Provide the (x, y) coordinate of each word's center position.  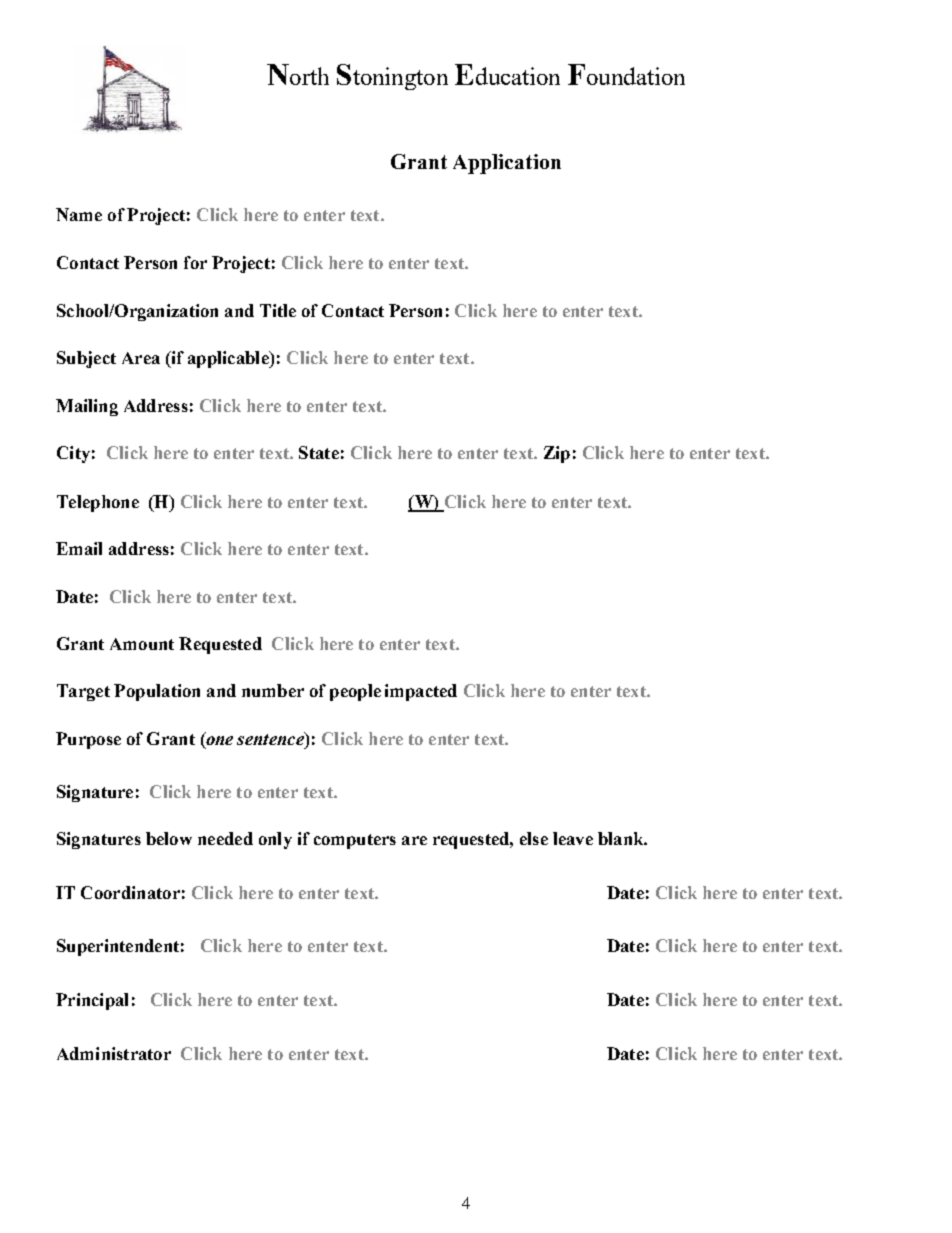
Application (507, 164)
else (534, 838)
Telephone (98, 503)
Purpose (88, 740)
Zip (557, 454)
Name (79, 214)
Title (278, 310)
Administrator (114, 1053)
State (319, 452)
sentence (271, 738)
